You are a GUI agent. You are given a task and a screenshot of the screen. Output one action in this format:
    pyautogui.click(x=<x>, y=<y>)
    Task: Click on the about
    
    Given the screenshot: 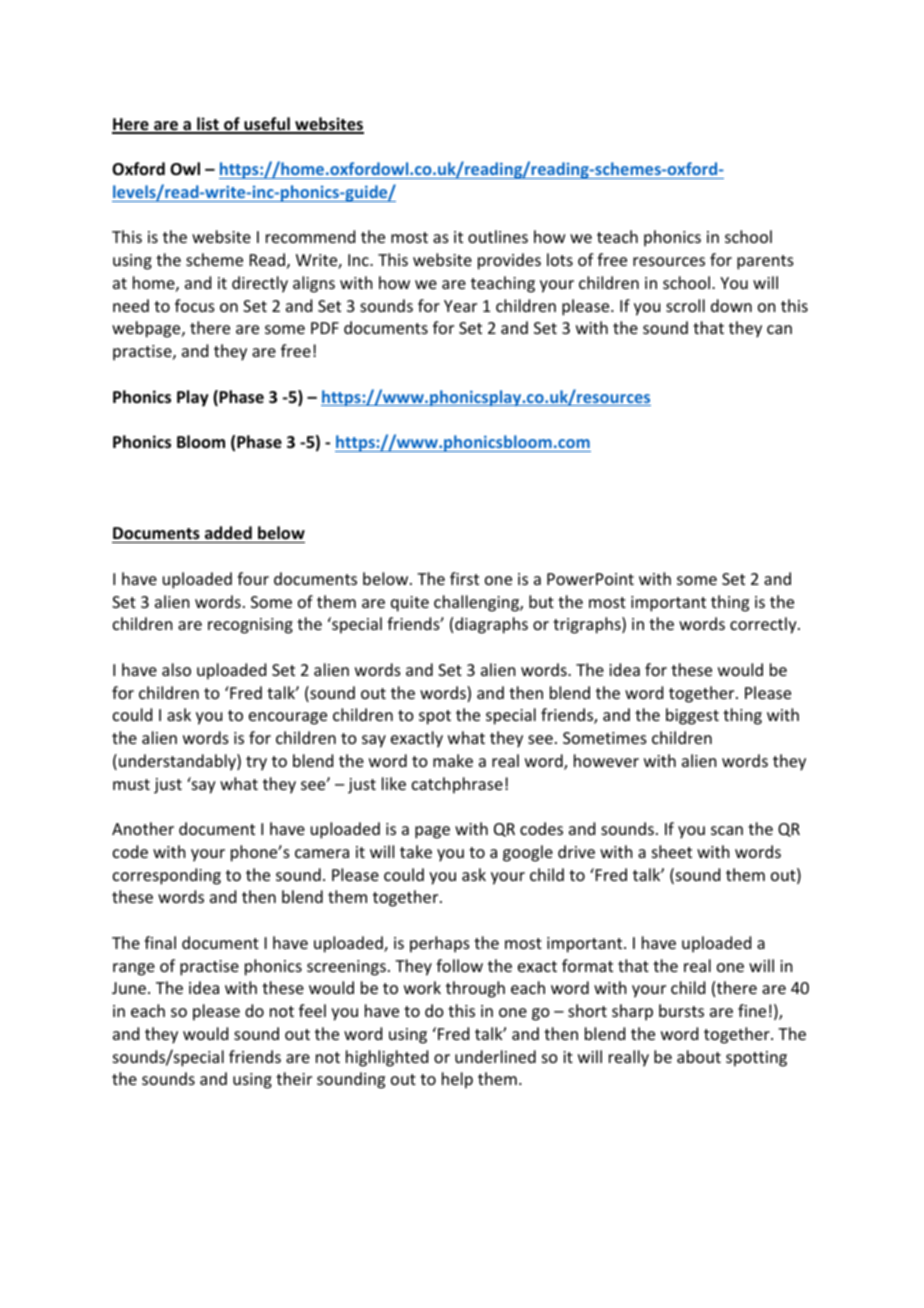 What is the action you would take?
    pyautogui.click(x=699, y=1056)
